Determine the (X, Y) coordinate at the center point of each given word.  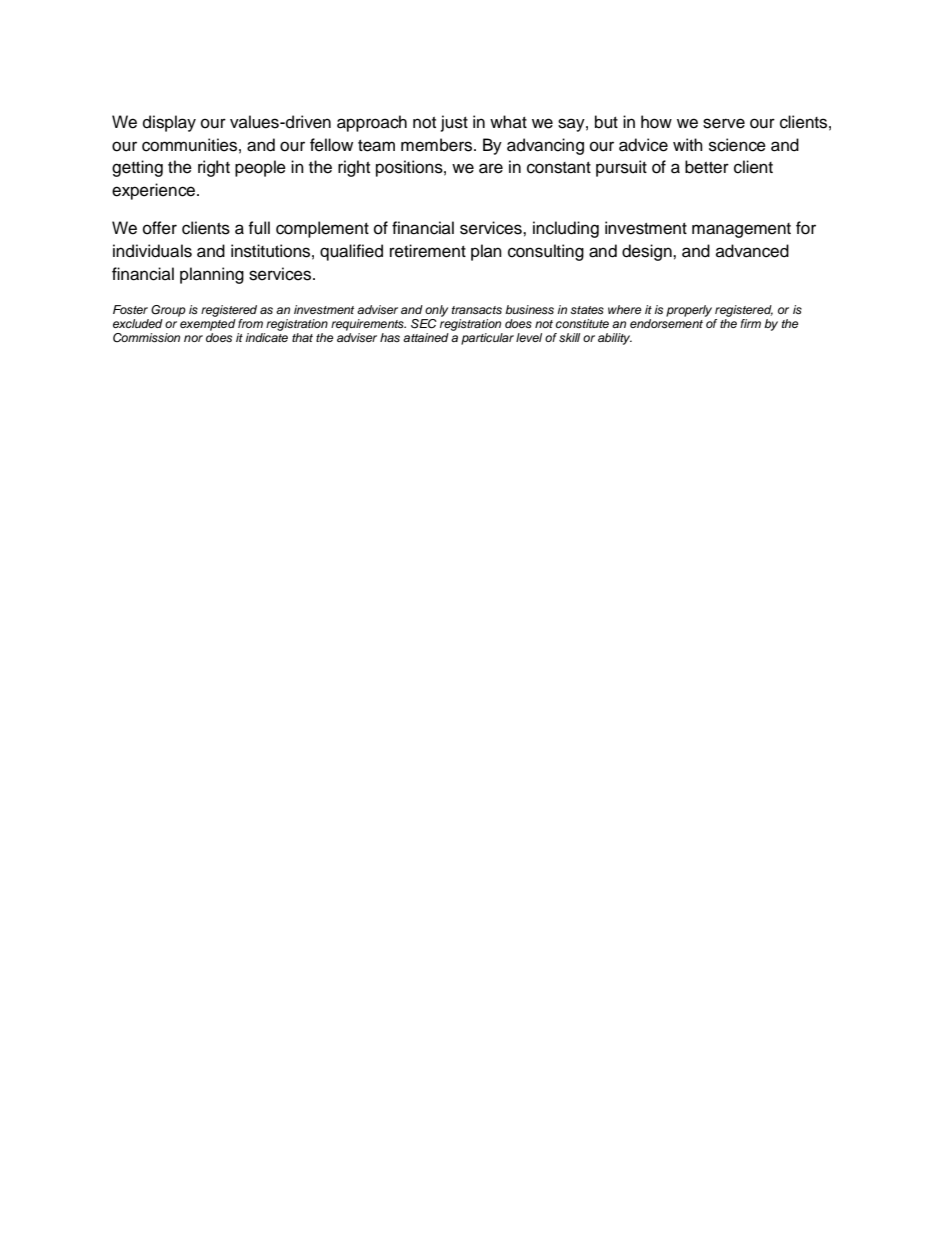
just (454, 123)
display (169, 123)
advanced (752, 251)
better (707, 167)
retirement (428, 251)
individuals (152, 251)
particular (487, 339)
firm (750, 323)
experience (155, 191)
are (491, 168)
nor (193, 338)
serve (724, 123)
